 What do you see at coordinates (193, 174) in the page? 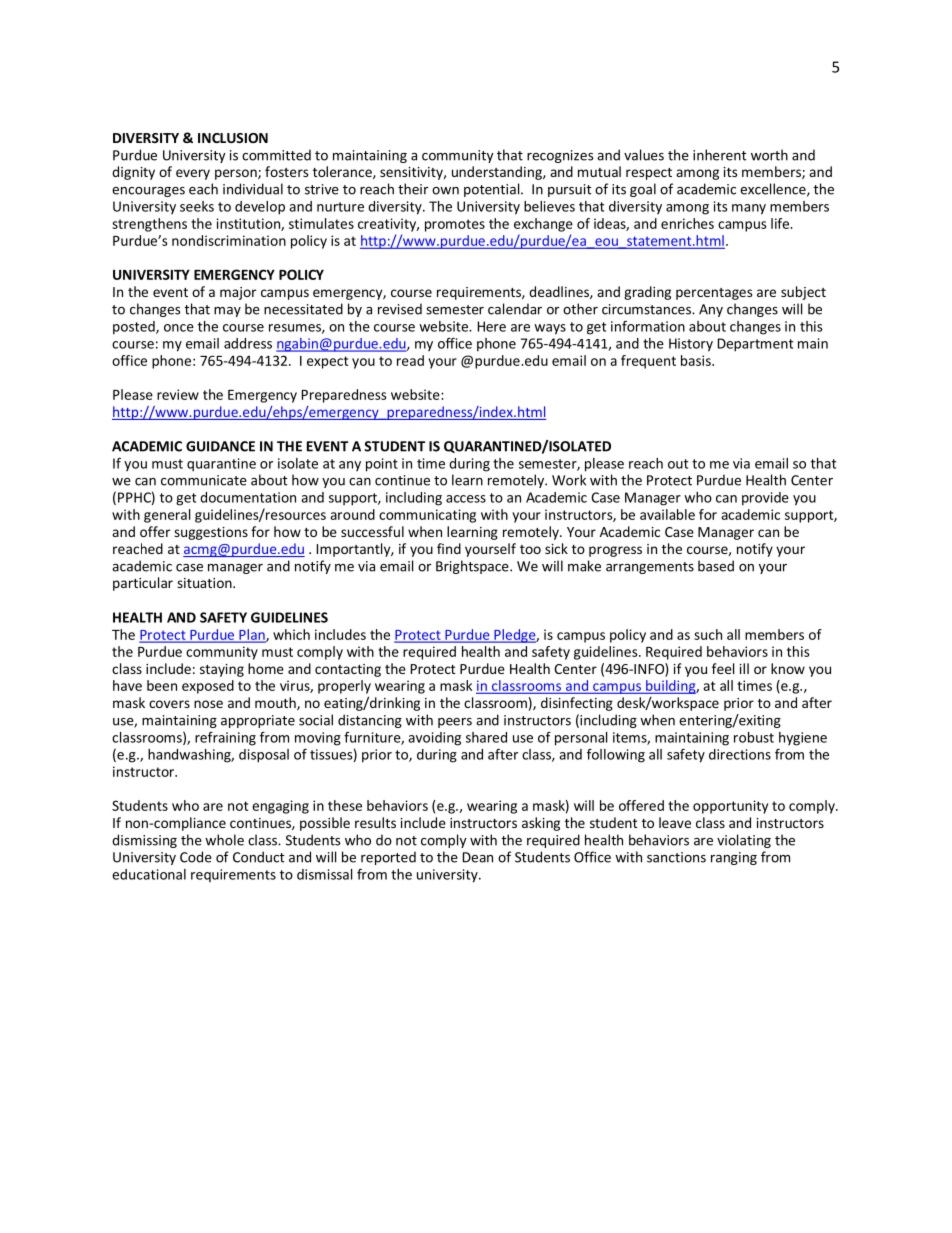
I see `every` at bounding box center [193, 174].
